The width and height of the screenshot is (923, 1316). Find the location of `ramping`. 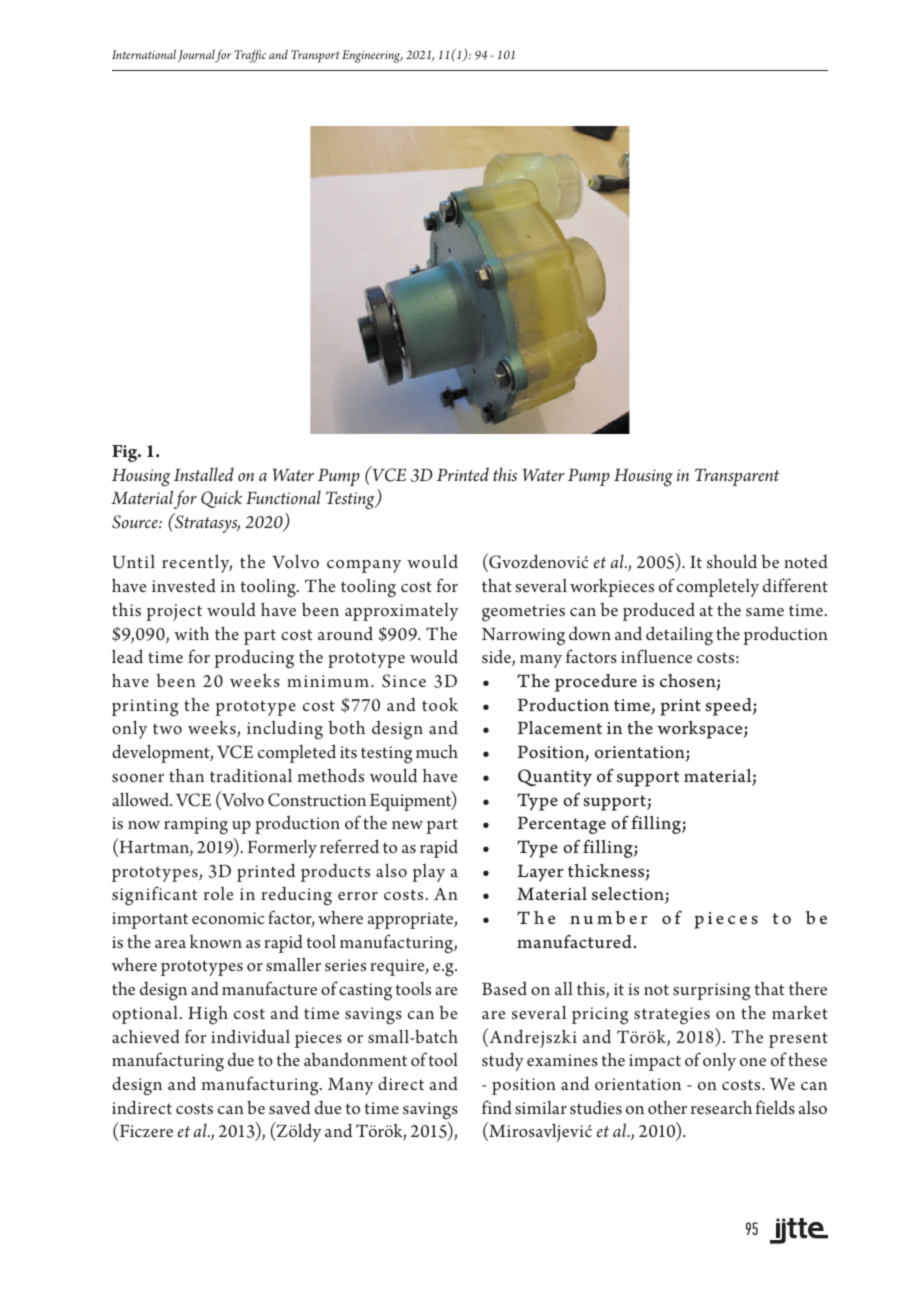

ramping is located at coordinates (196, 826).
